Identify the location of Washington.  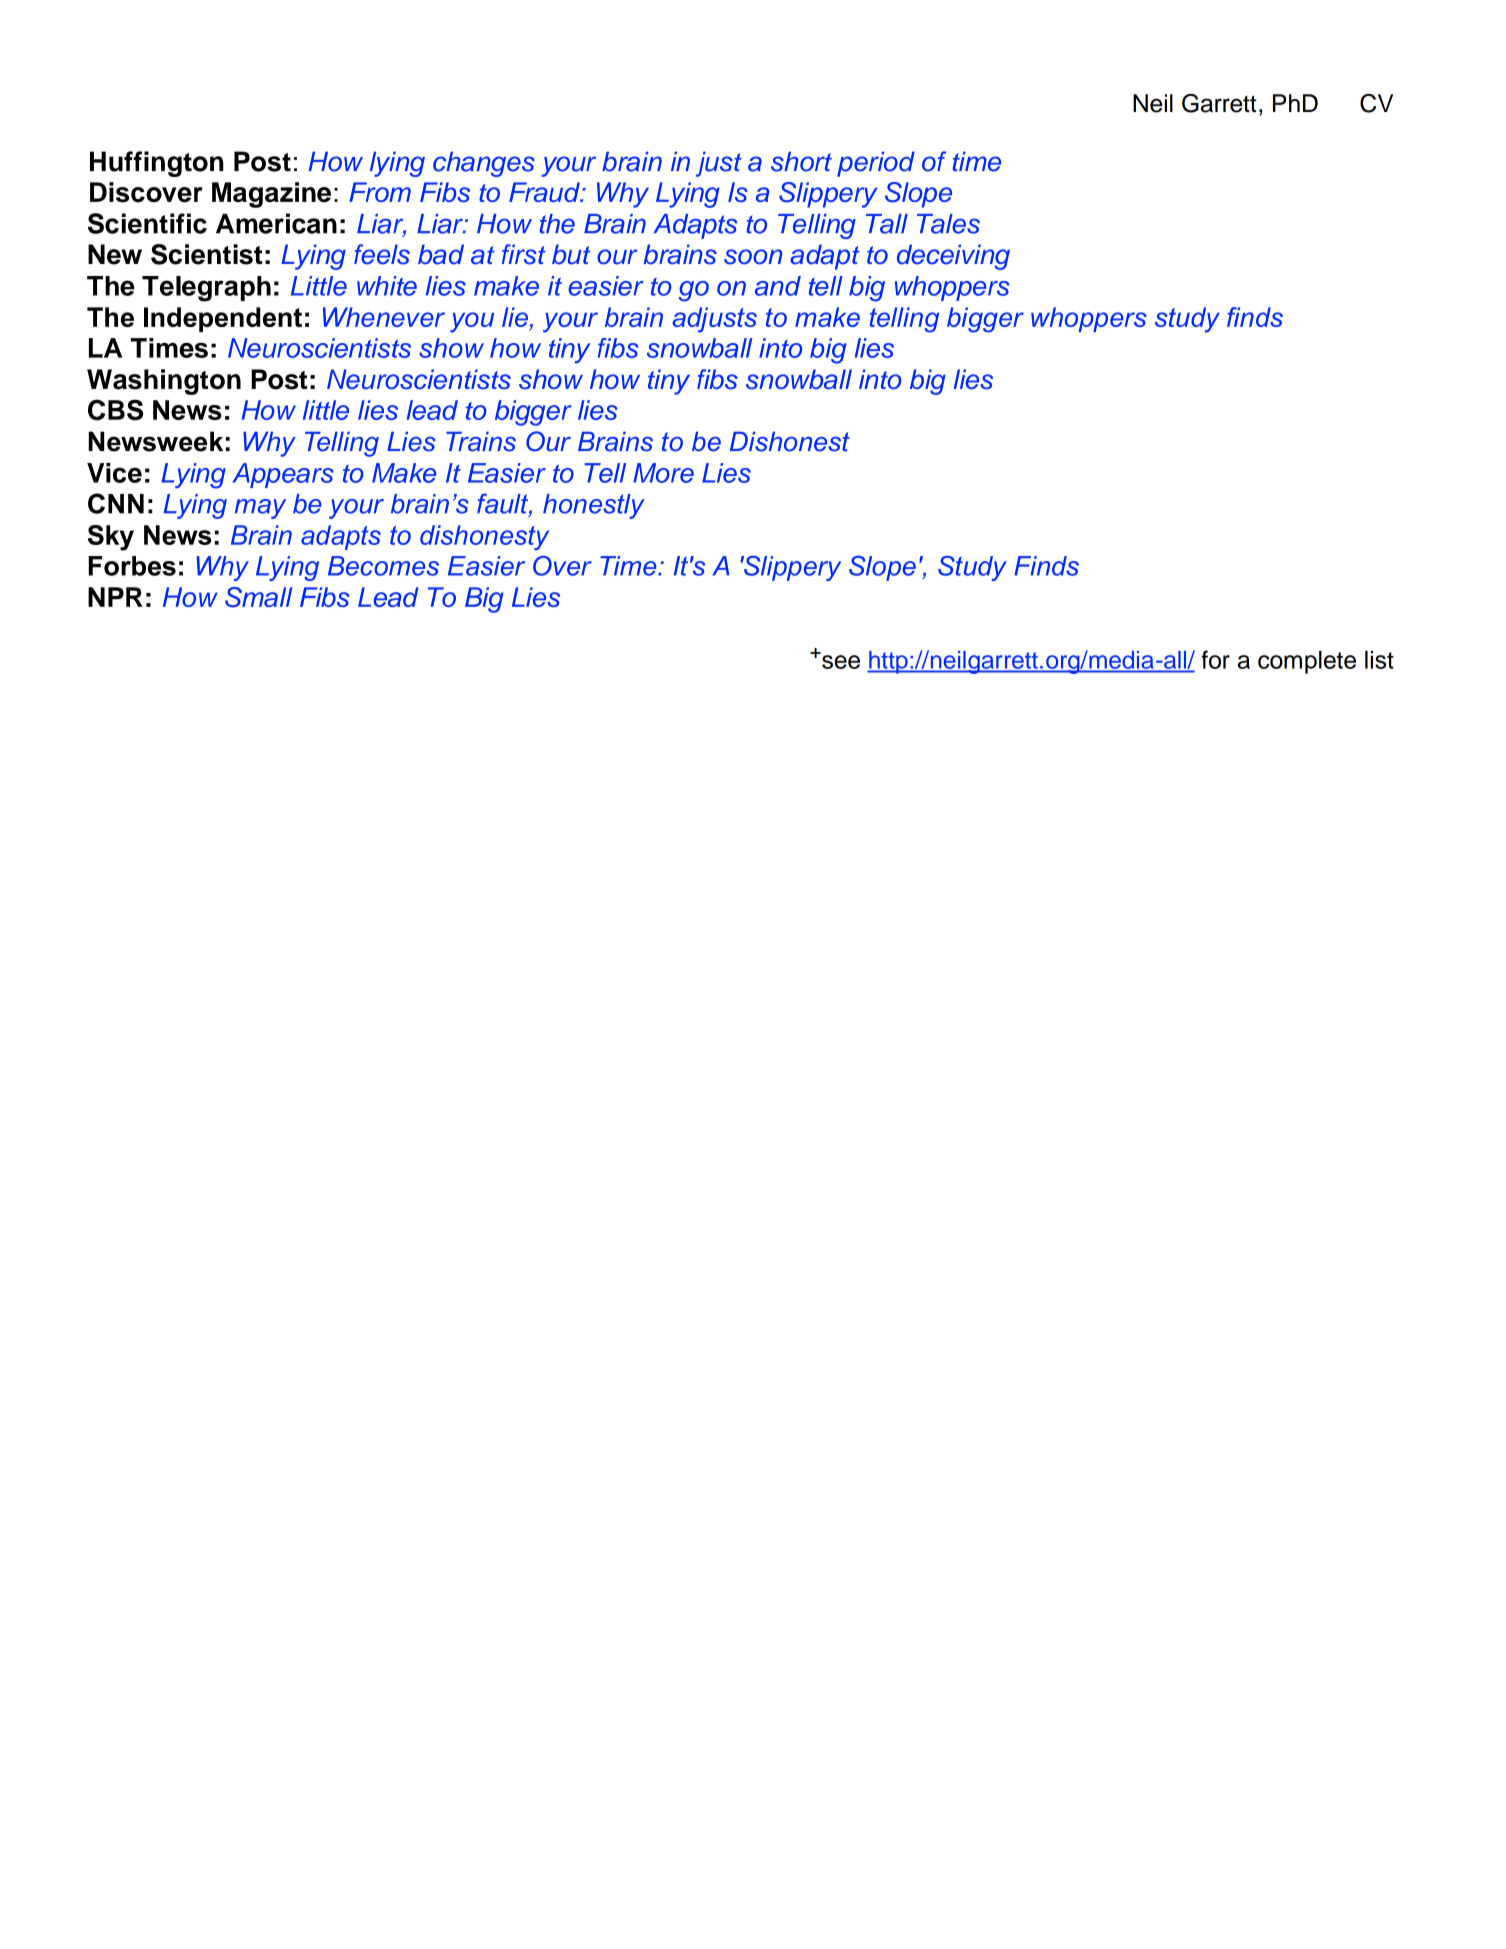
(164, 382).
